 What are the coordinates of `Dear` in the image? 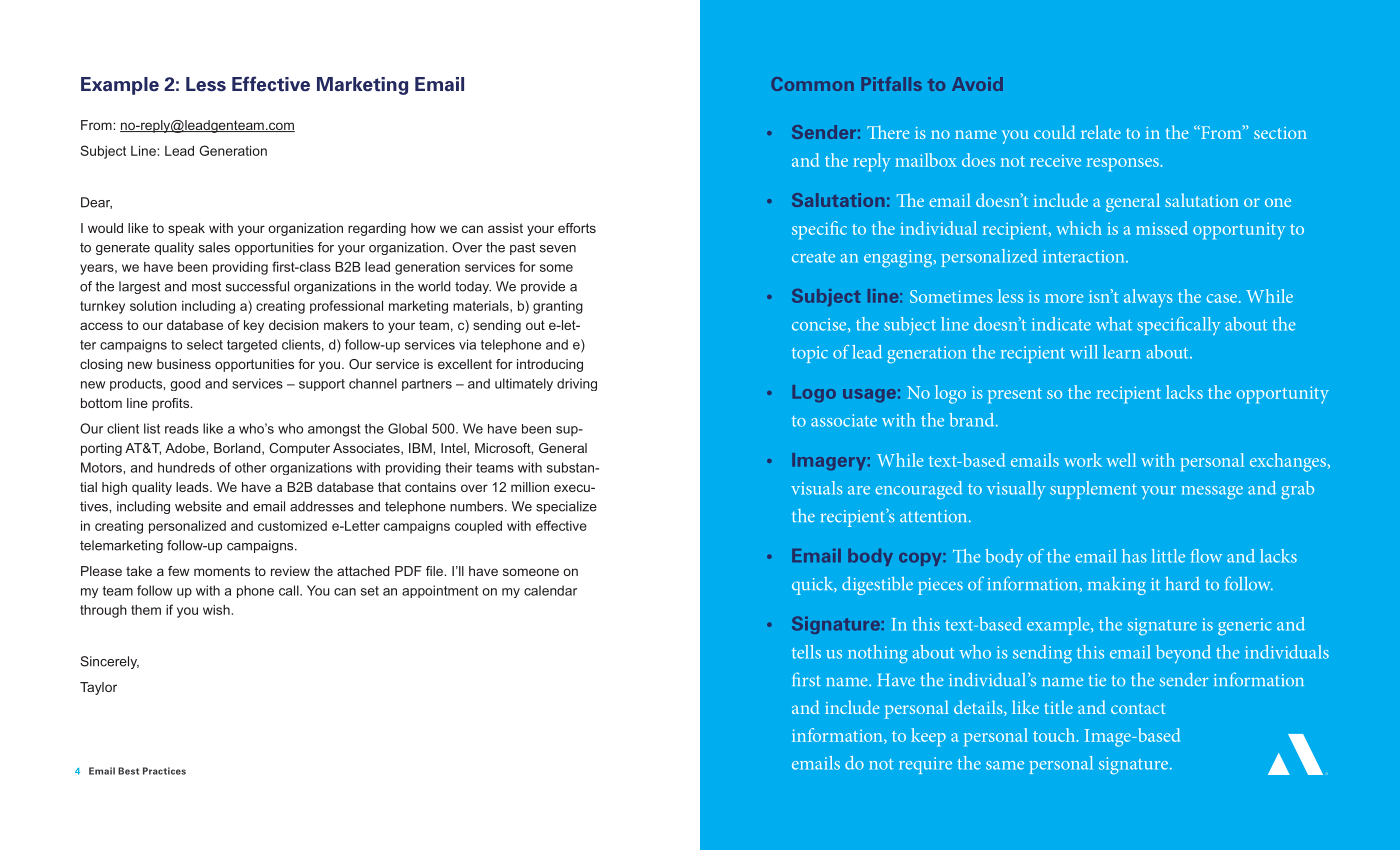 It's located at (96, 203).
